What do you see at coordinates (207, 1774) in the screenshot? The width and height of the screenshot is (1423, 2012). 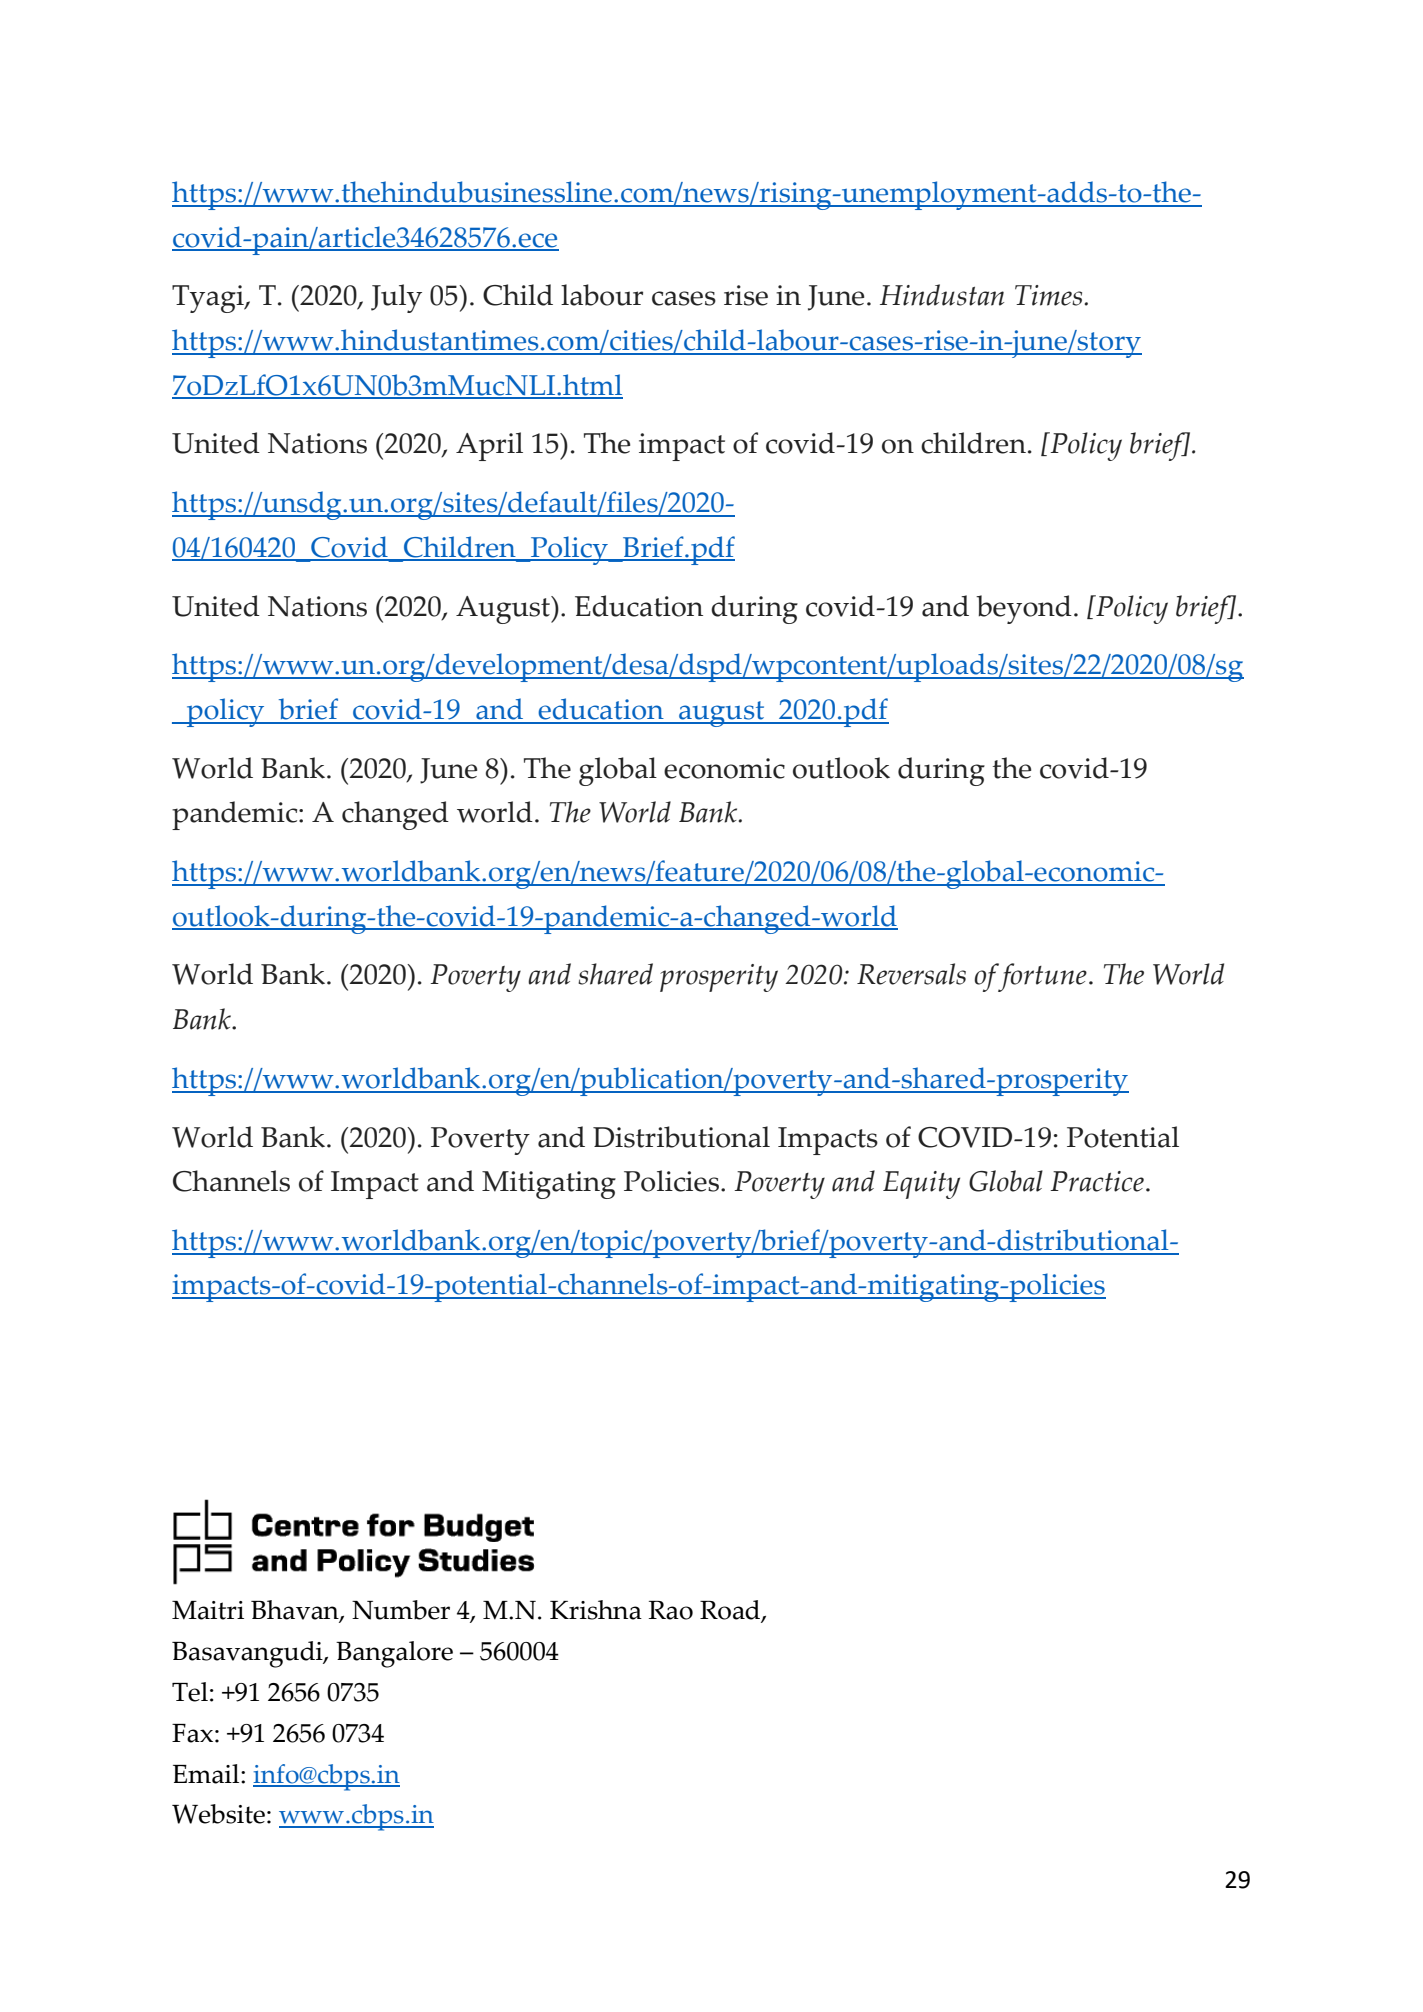 I see `Email` at bounding box center [207, 1774].
